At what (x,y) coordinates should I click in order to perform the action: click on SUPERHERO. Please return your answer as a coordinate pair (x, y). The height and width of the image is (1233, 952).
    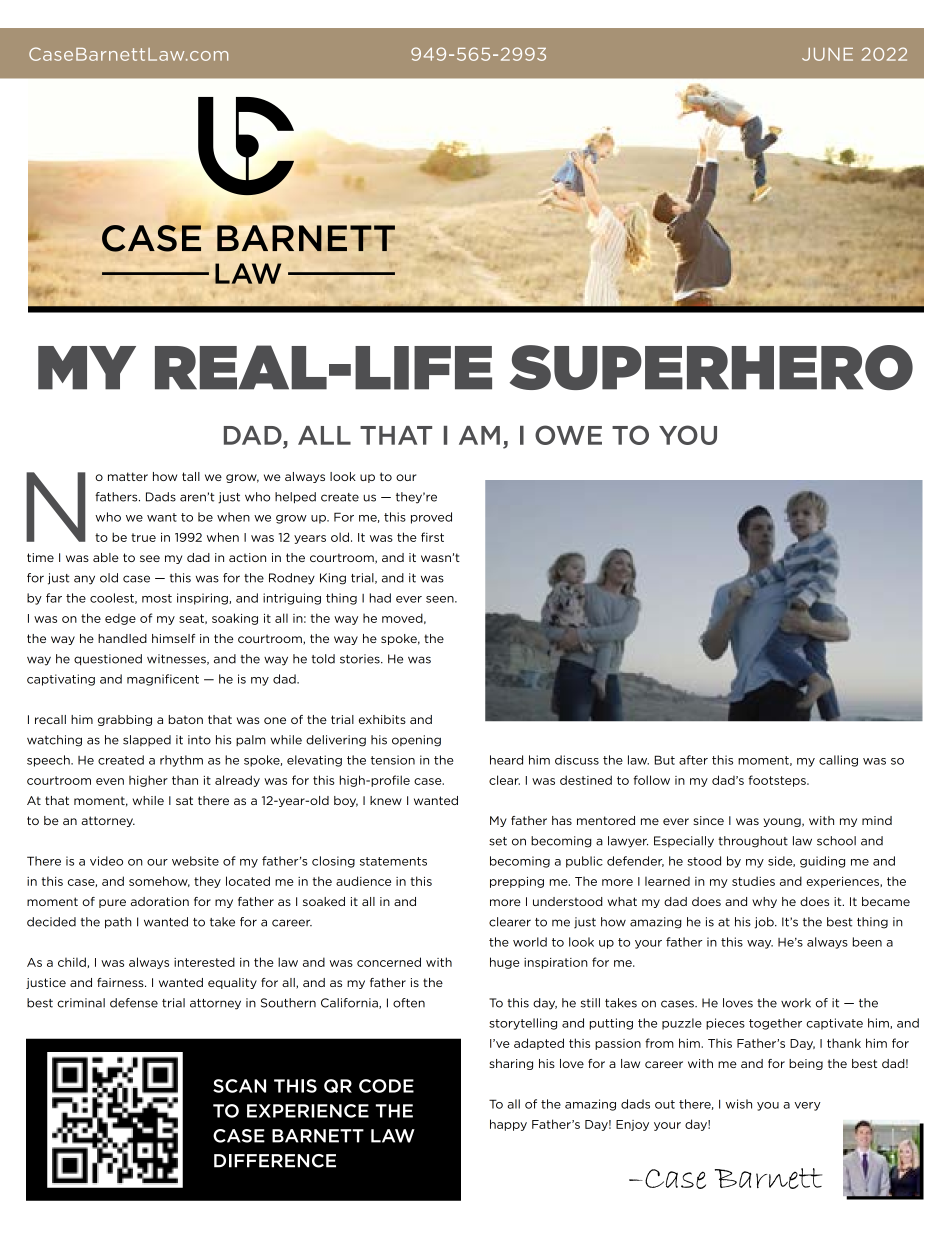
    Looking at the image, I should click on (711, 367).
